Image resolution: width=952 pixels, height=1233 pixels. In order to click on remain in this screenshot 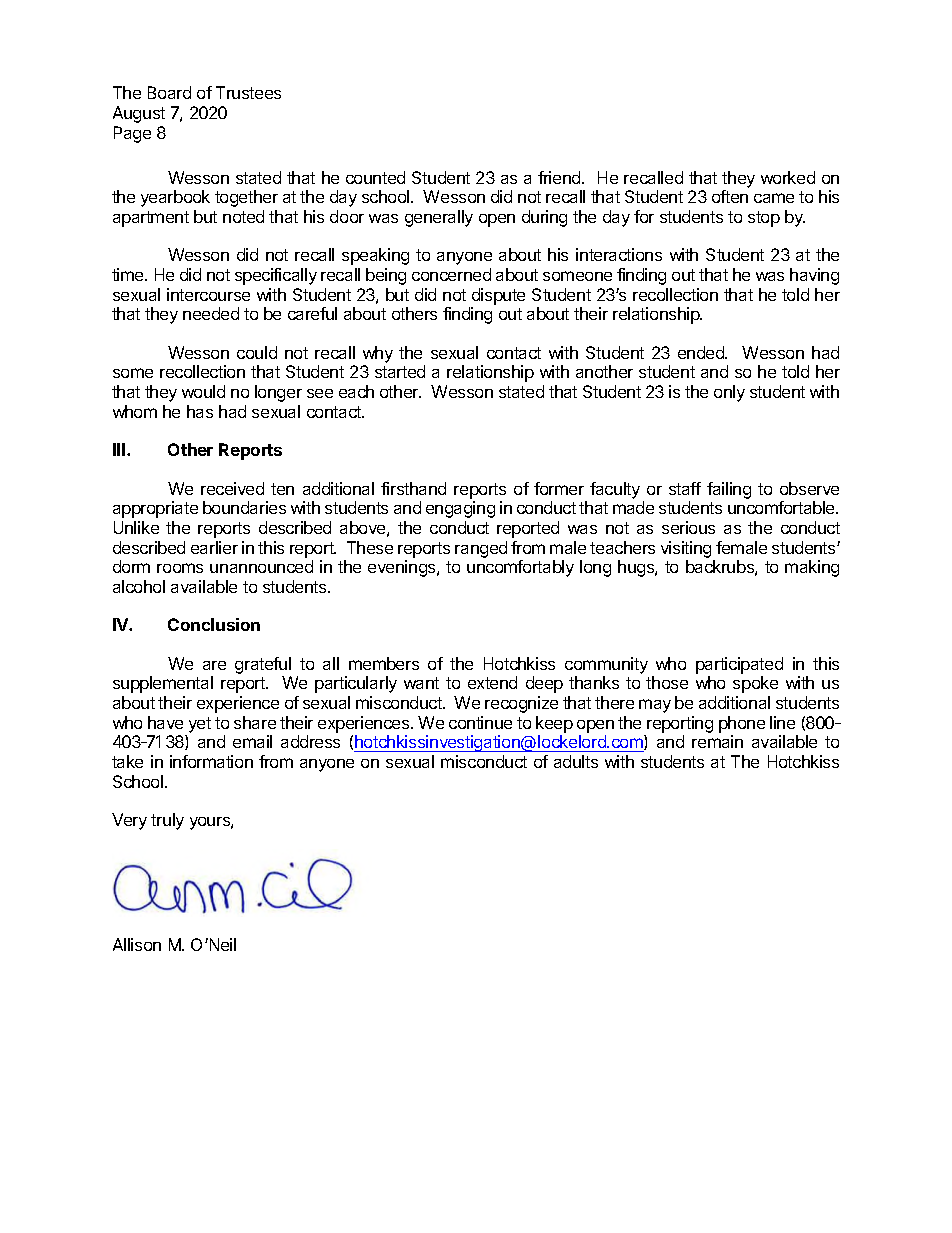, I will do `click(717, 741)`.
